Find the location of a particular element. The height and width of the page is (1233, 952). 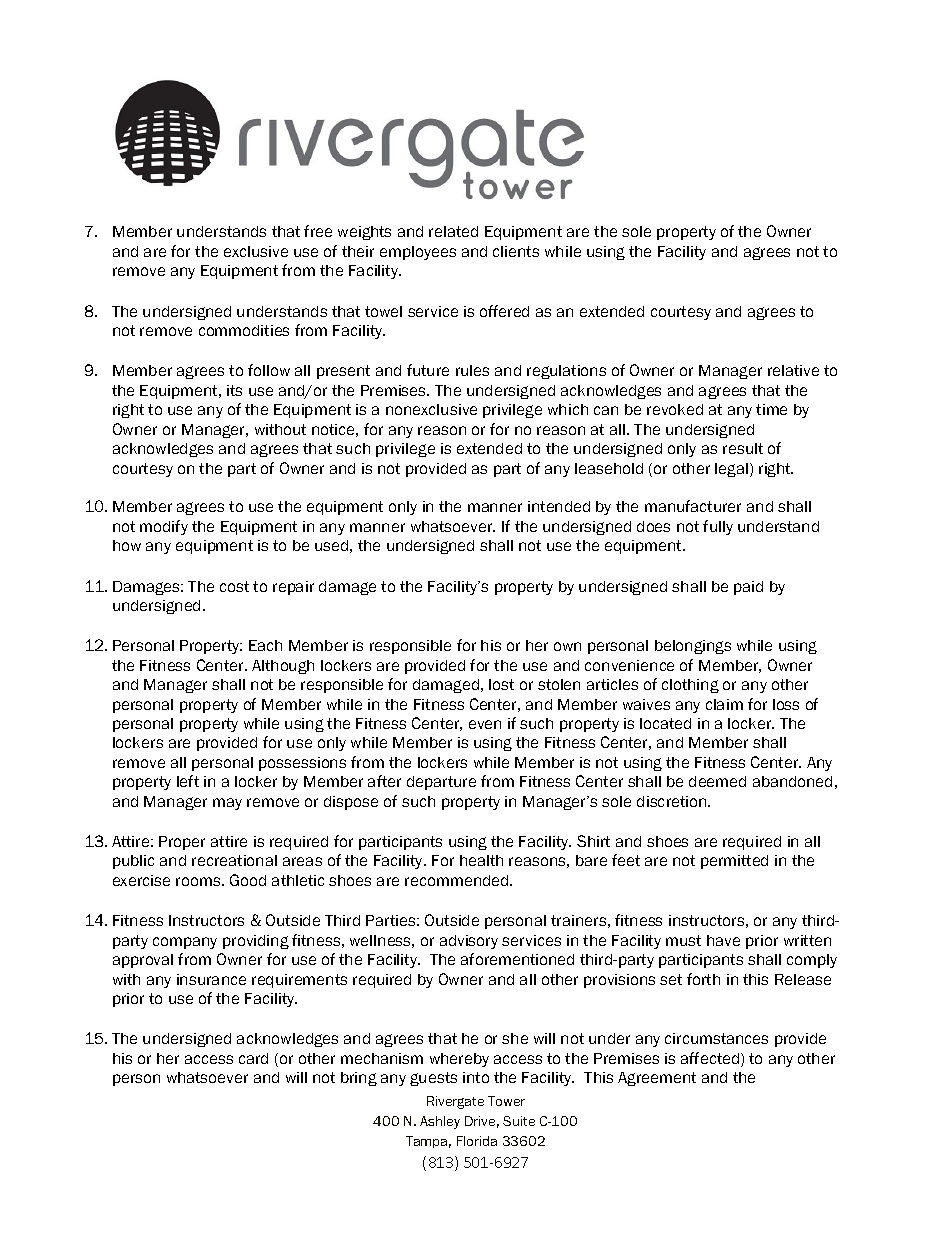

fully is located at coordinates (718, 527).
